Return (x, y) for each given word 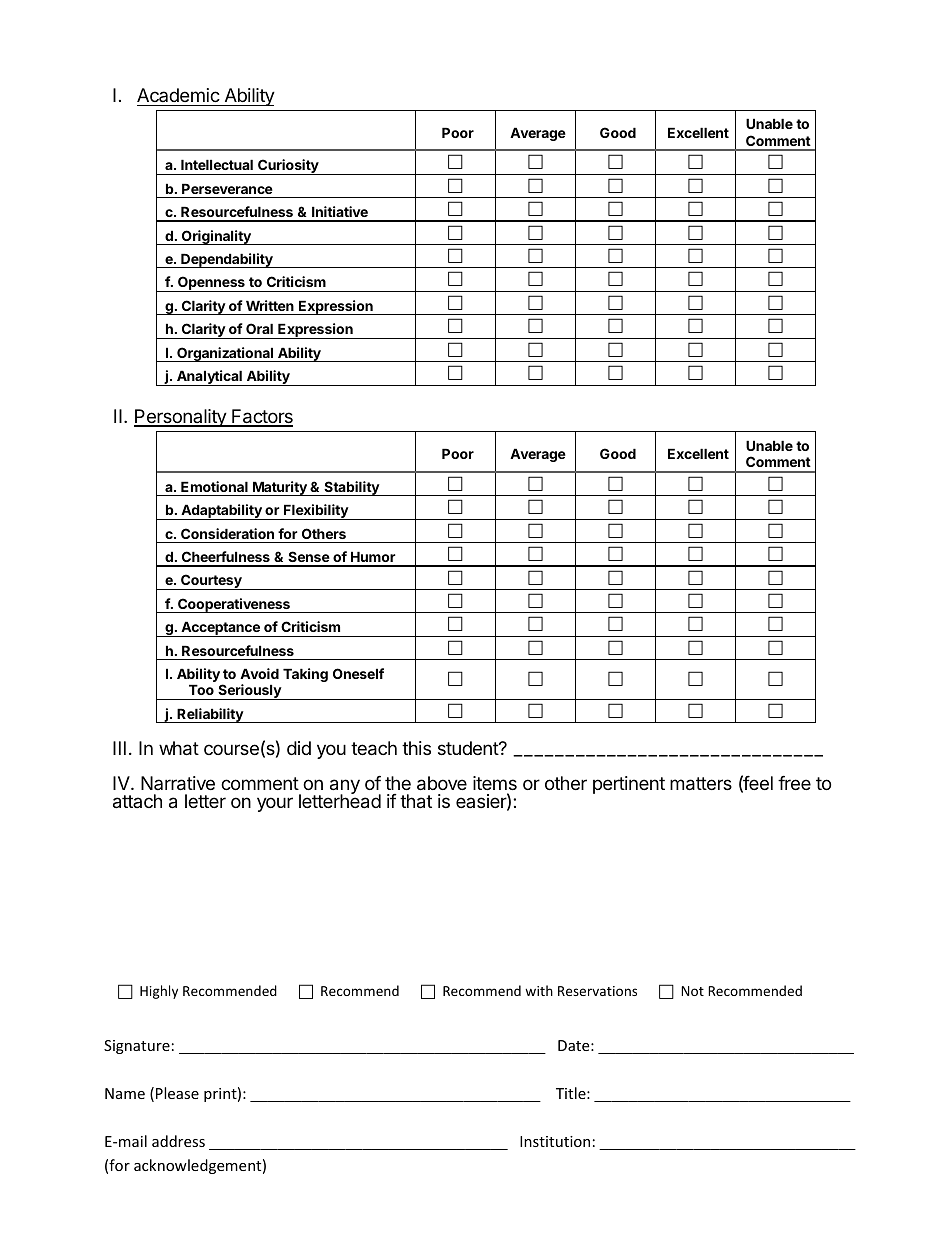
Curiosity (288, 167)
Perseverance (227, 188)
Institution (555, 1141)
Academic (178, 95)
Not (692, 991)
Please (177, 1093)
